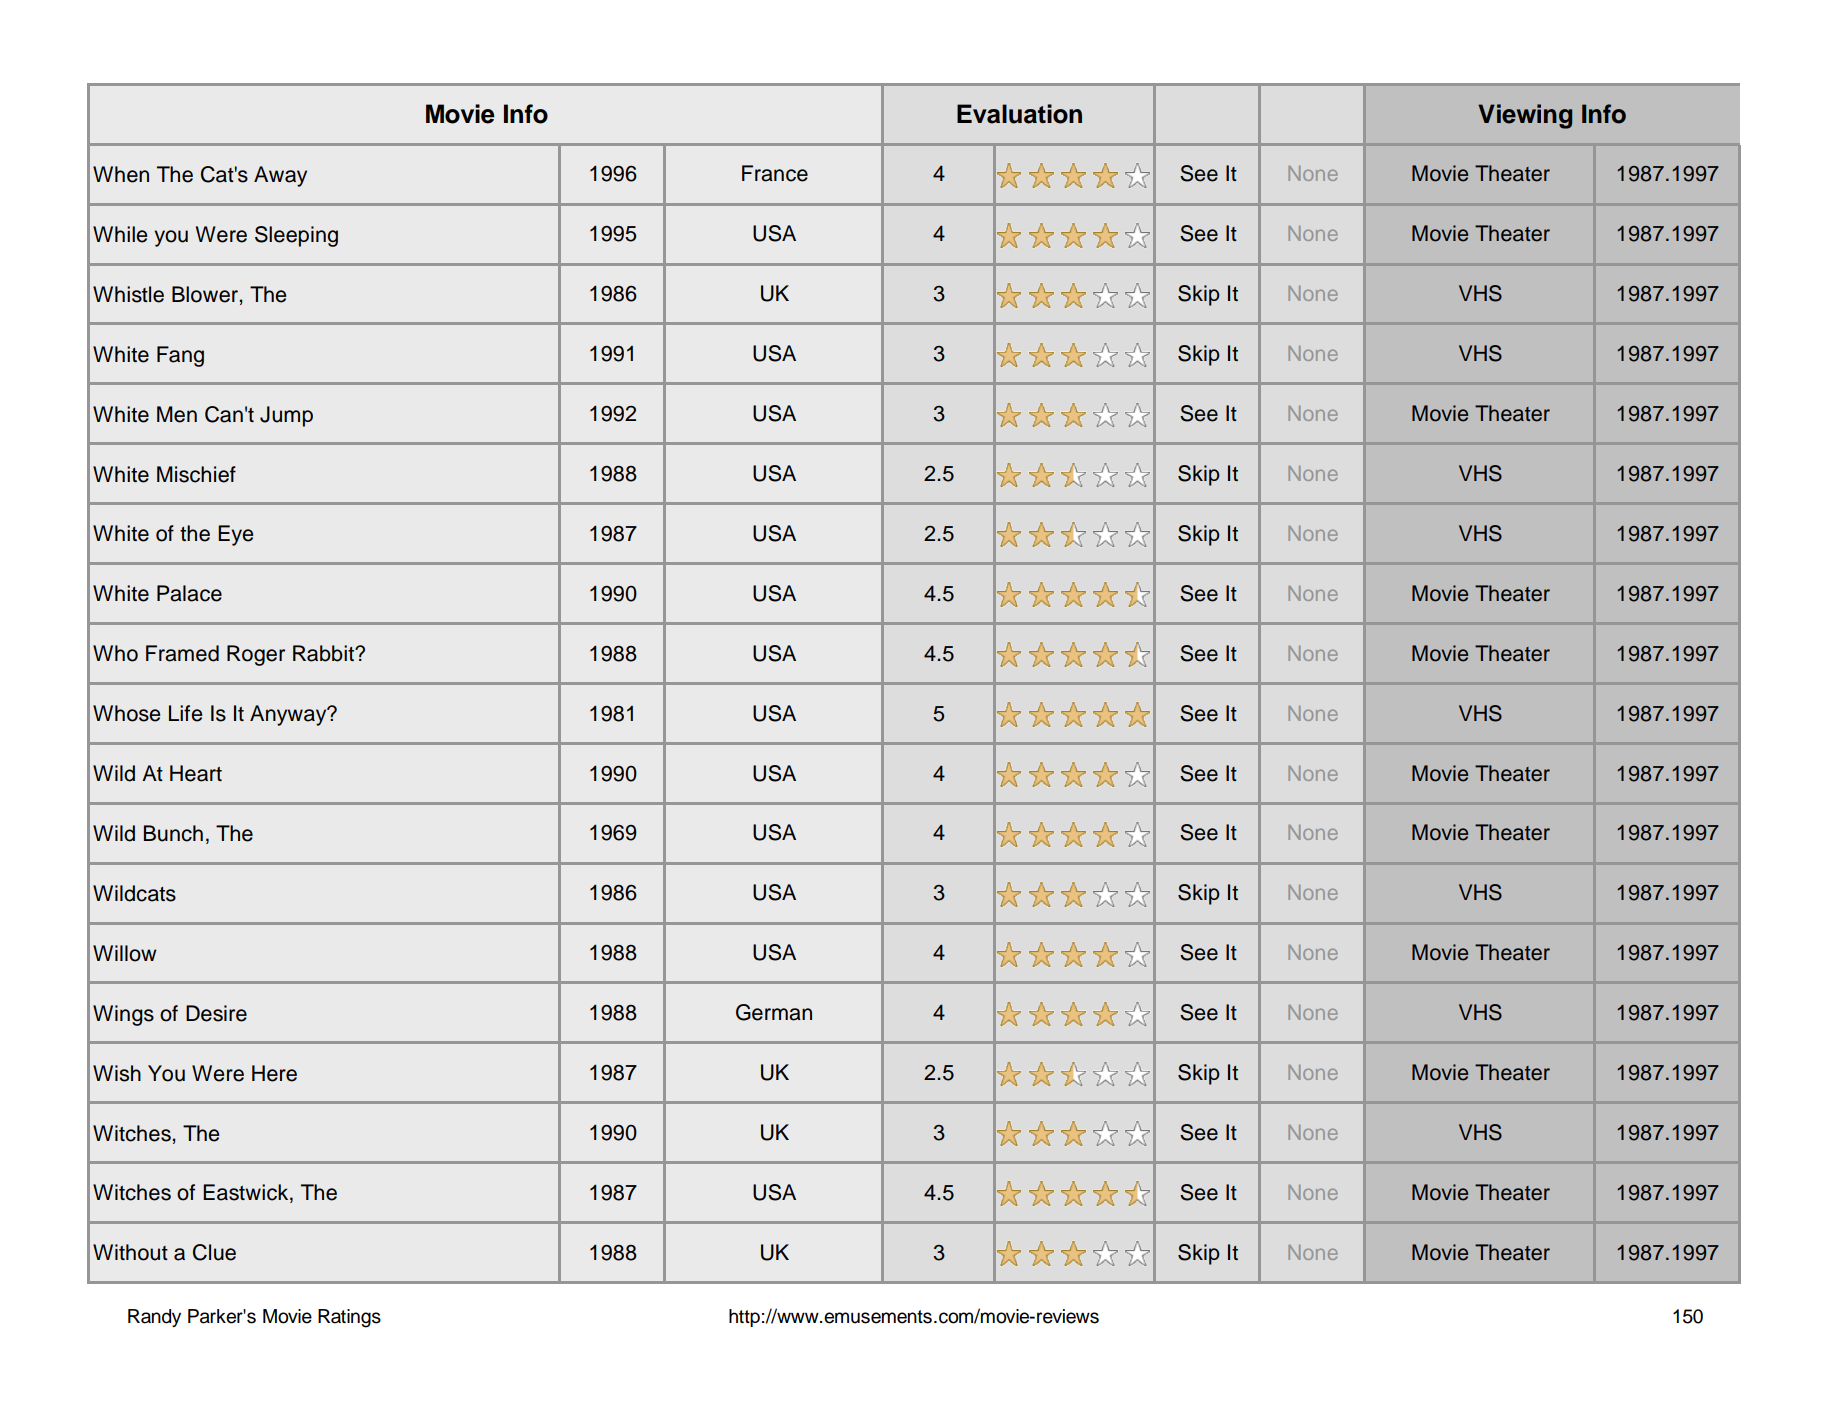 This page has height=1414, width=1830. I want to click on Life, so click(185, 713).
